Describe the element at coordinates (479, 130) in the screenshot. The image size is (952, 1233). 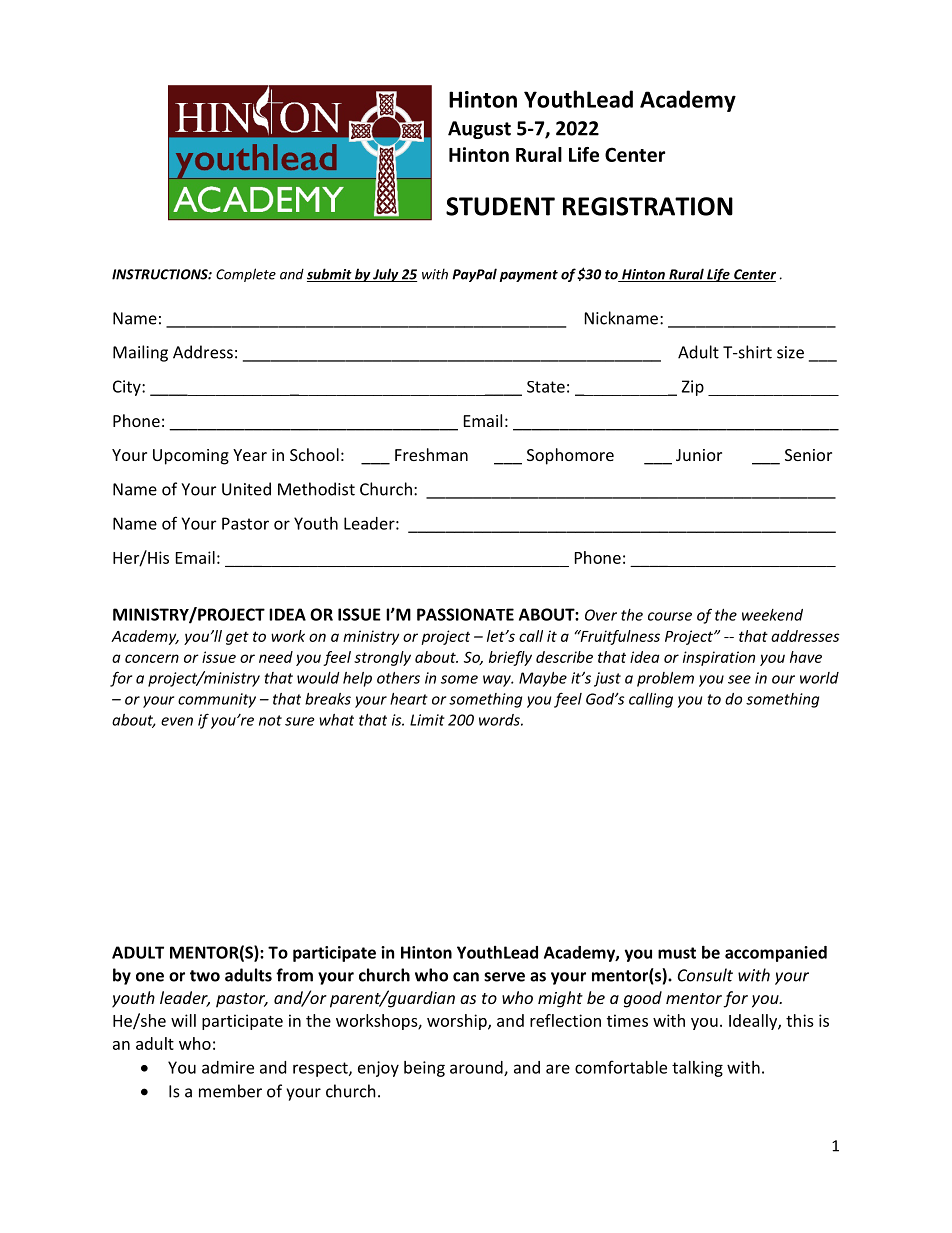
I see `August` at that location.
